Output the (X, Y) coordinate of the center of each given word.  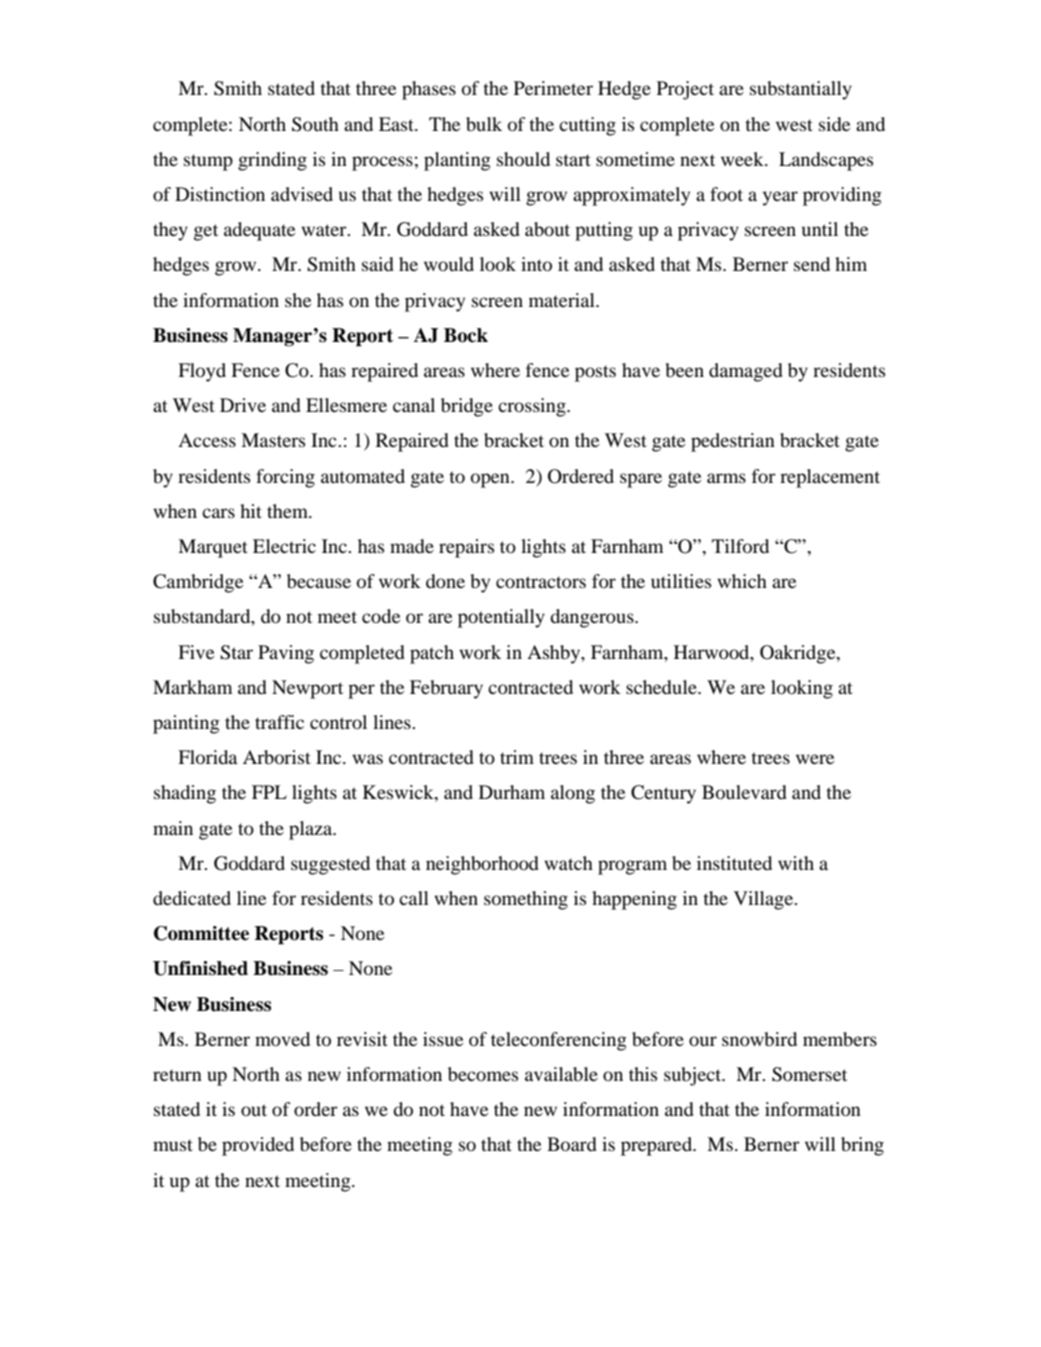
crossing (533, 407)
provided (258, 1146)
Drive (243, 405)
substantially (801, 90)
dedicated (192, 898)
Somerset (809, 1074)
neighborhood (482, 865)
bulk (484, 124)
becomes (483, 1074)
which (742, 581)
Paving (286, 654)
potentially (501, 618)
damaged (746, 372)
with (796, 863)
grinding (272, 161)
